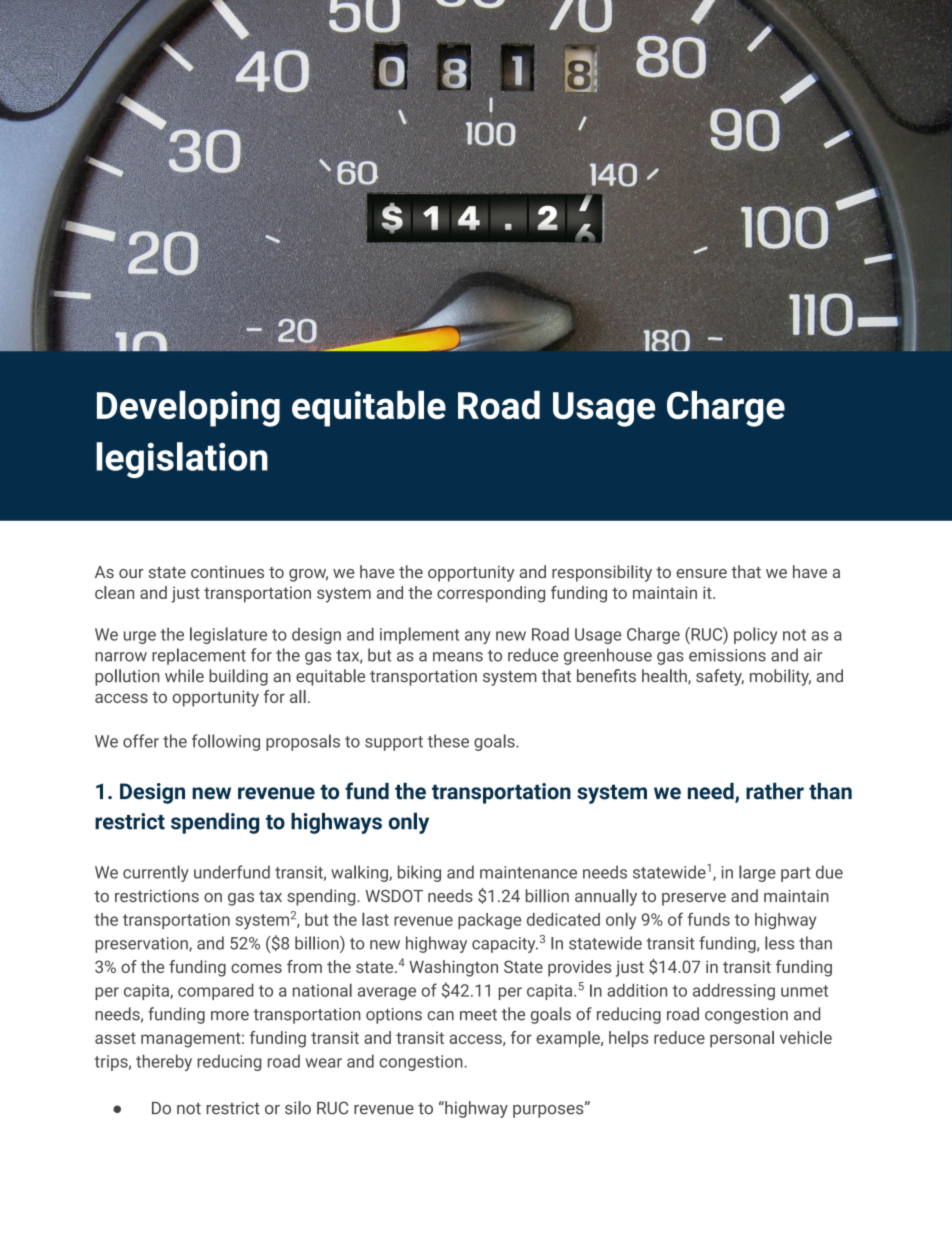  Describe the element at coordinates (188, 408) in the document. I see `Developing` at that location.
